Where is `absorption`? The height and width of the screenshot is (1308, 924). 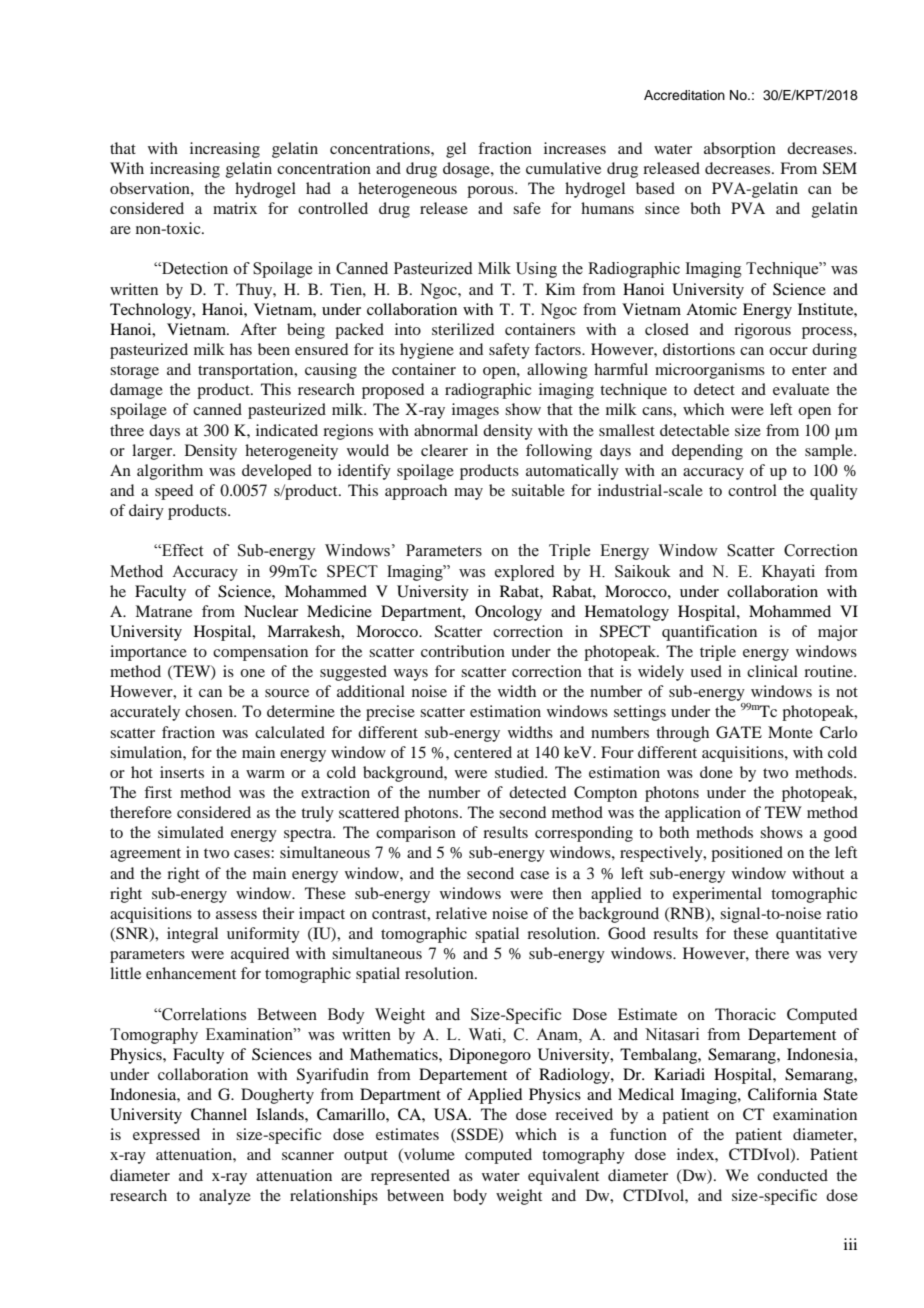 absorption is located at coordinates (740, 150).
